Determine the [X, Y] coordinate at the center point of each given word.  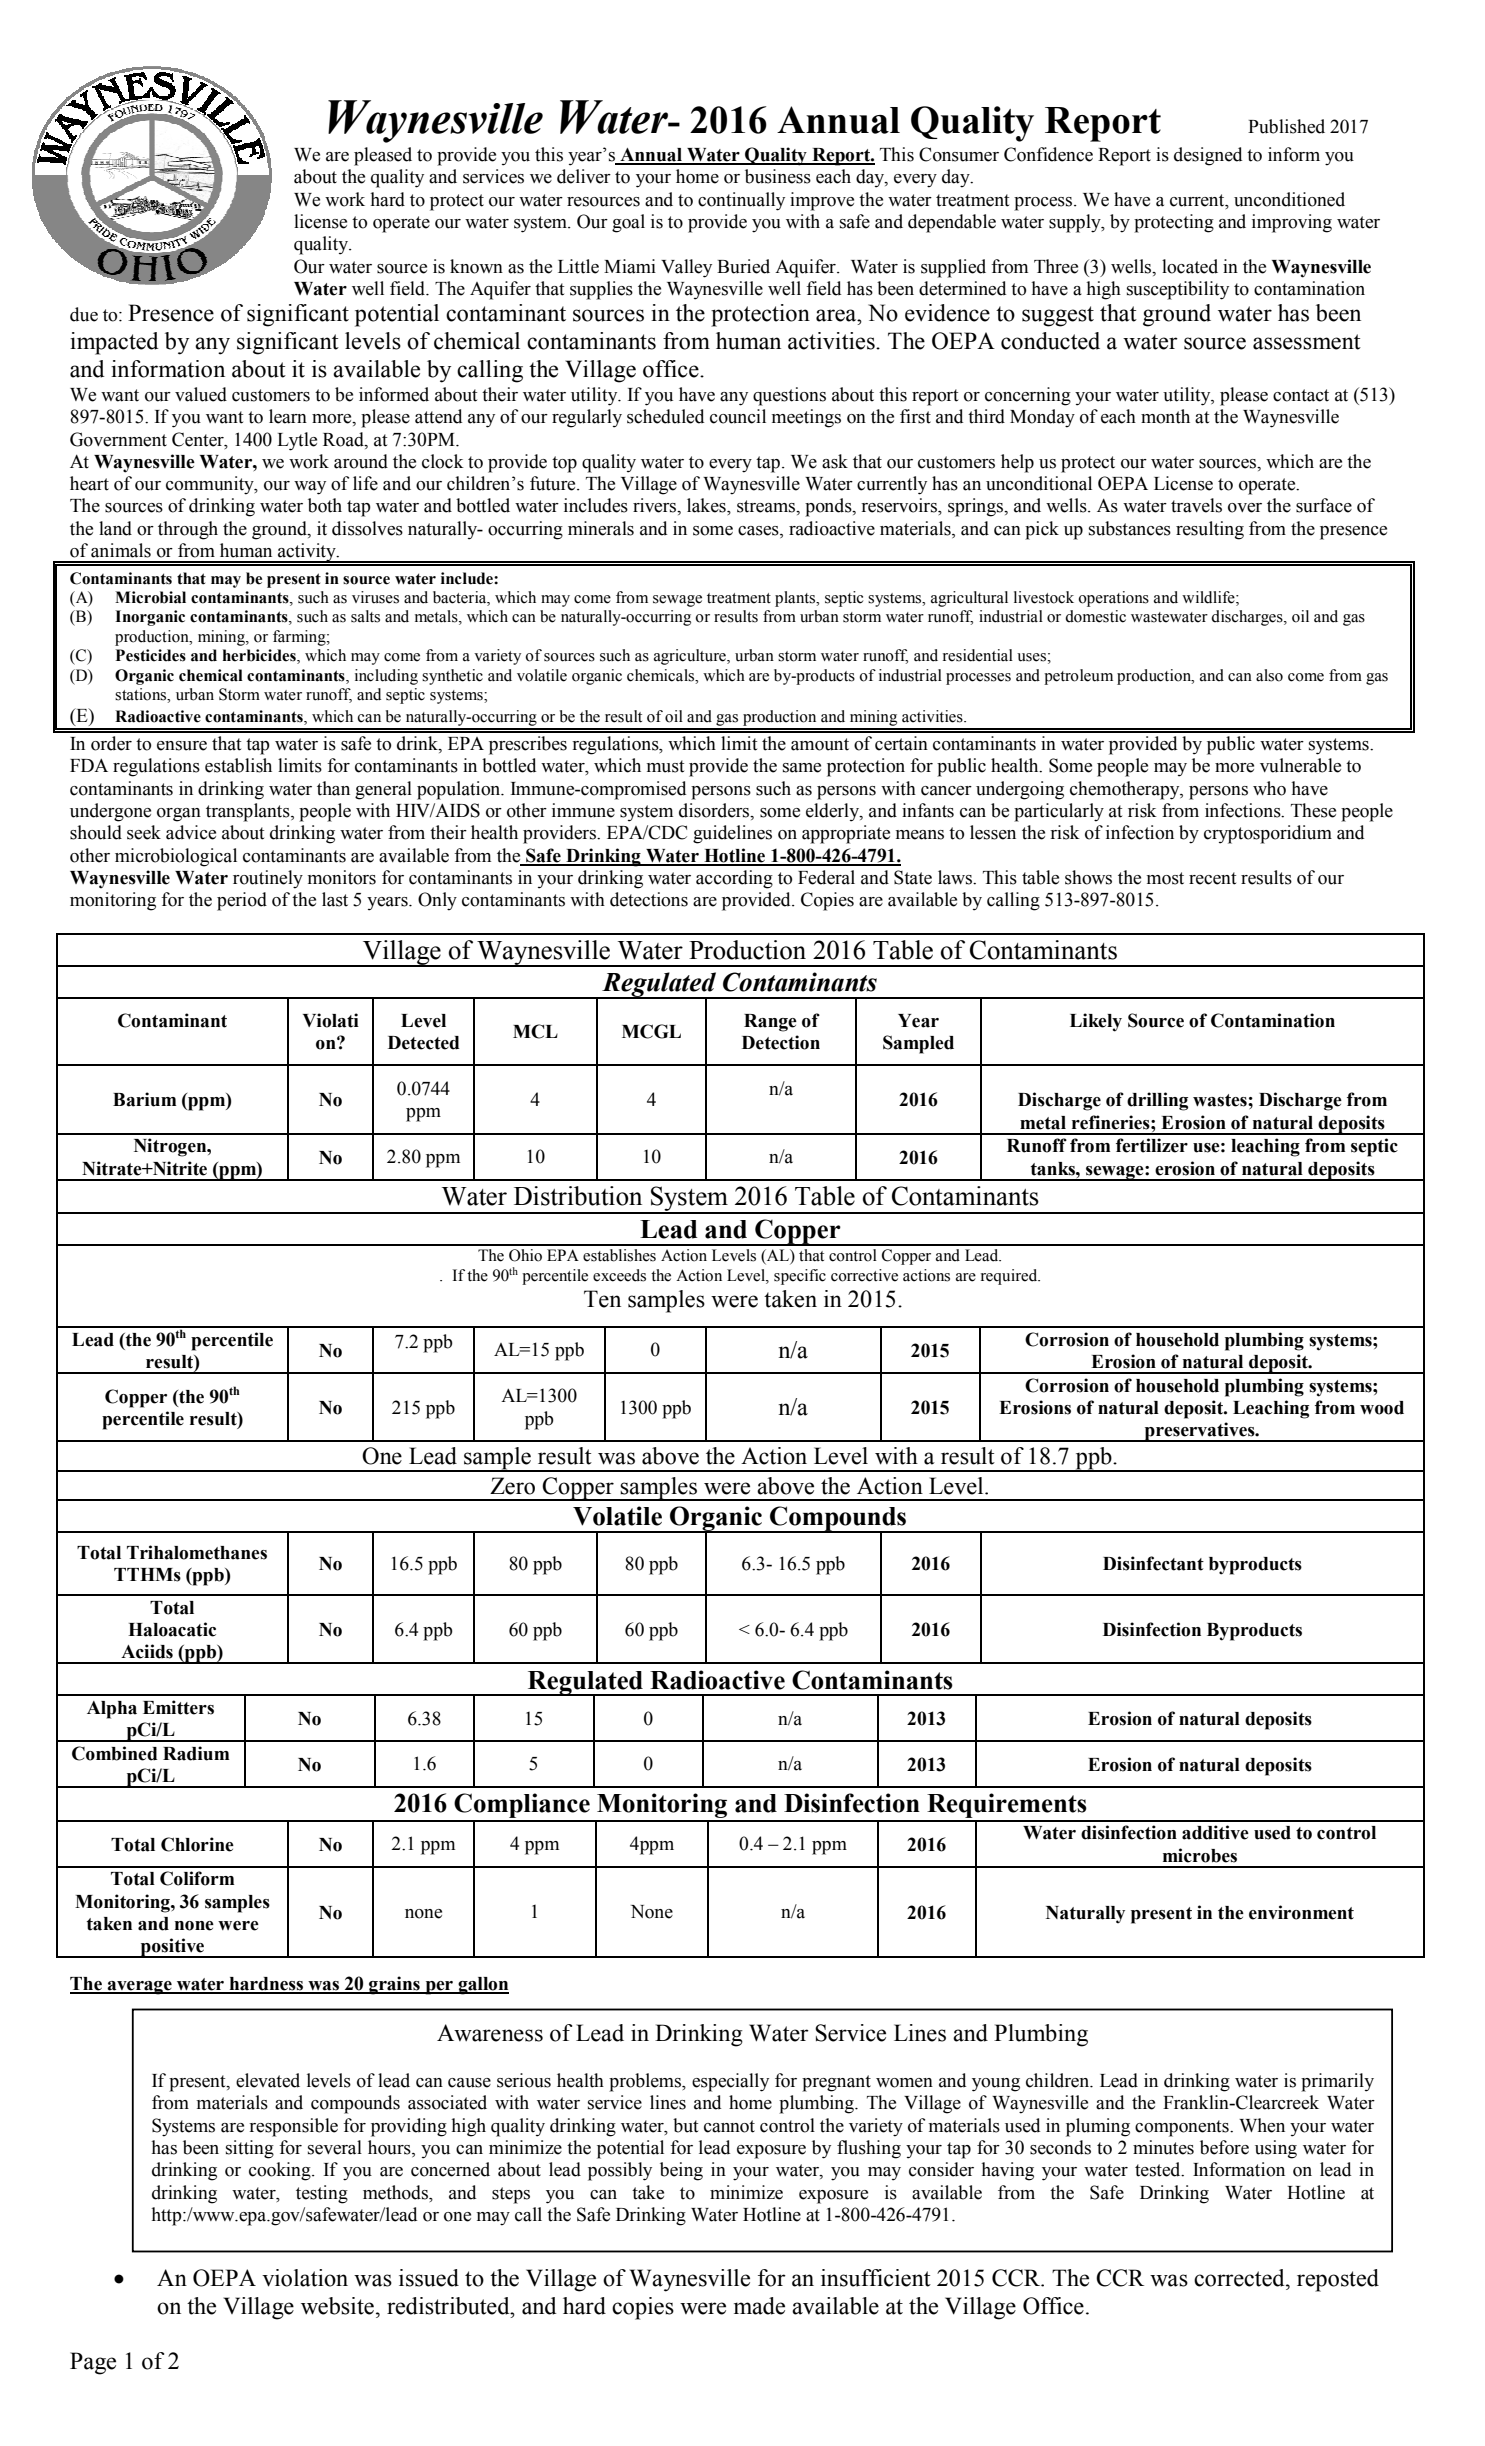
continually [741, 201]
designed [1208, 156]
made [759, 2306]
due [84, 314]
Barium [144, 1099]
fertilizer [1152, 1145]
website [339, 2306]
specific [800, 1277]
